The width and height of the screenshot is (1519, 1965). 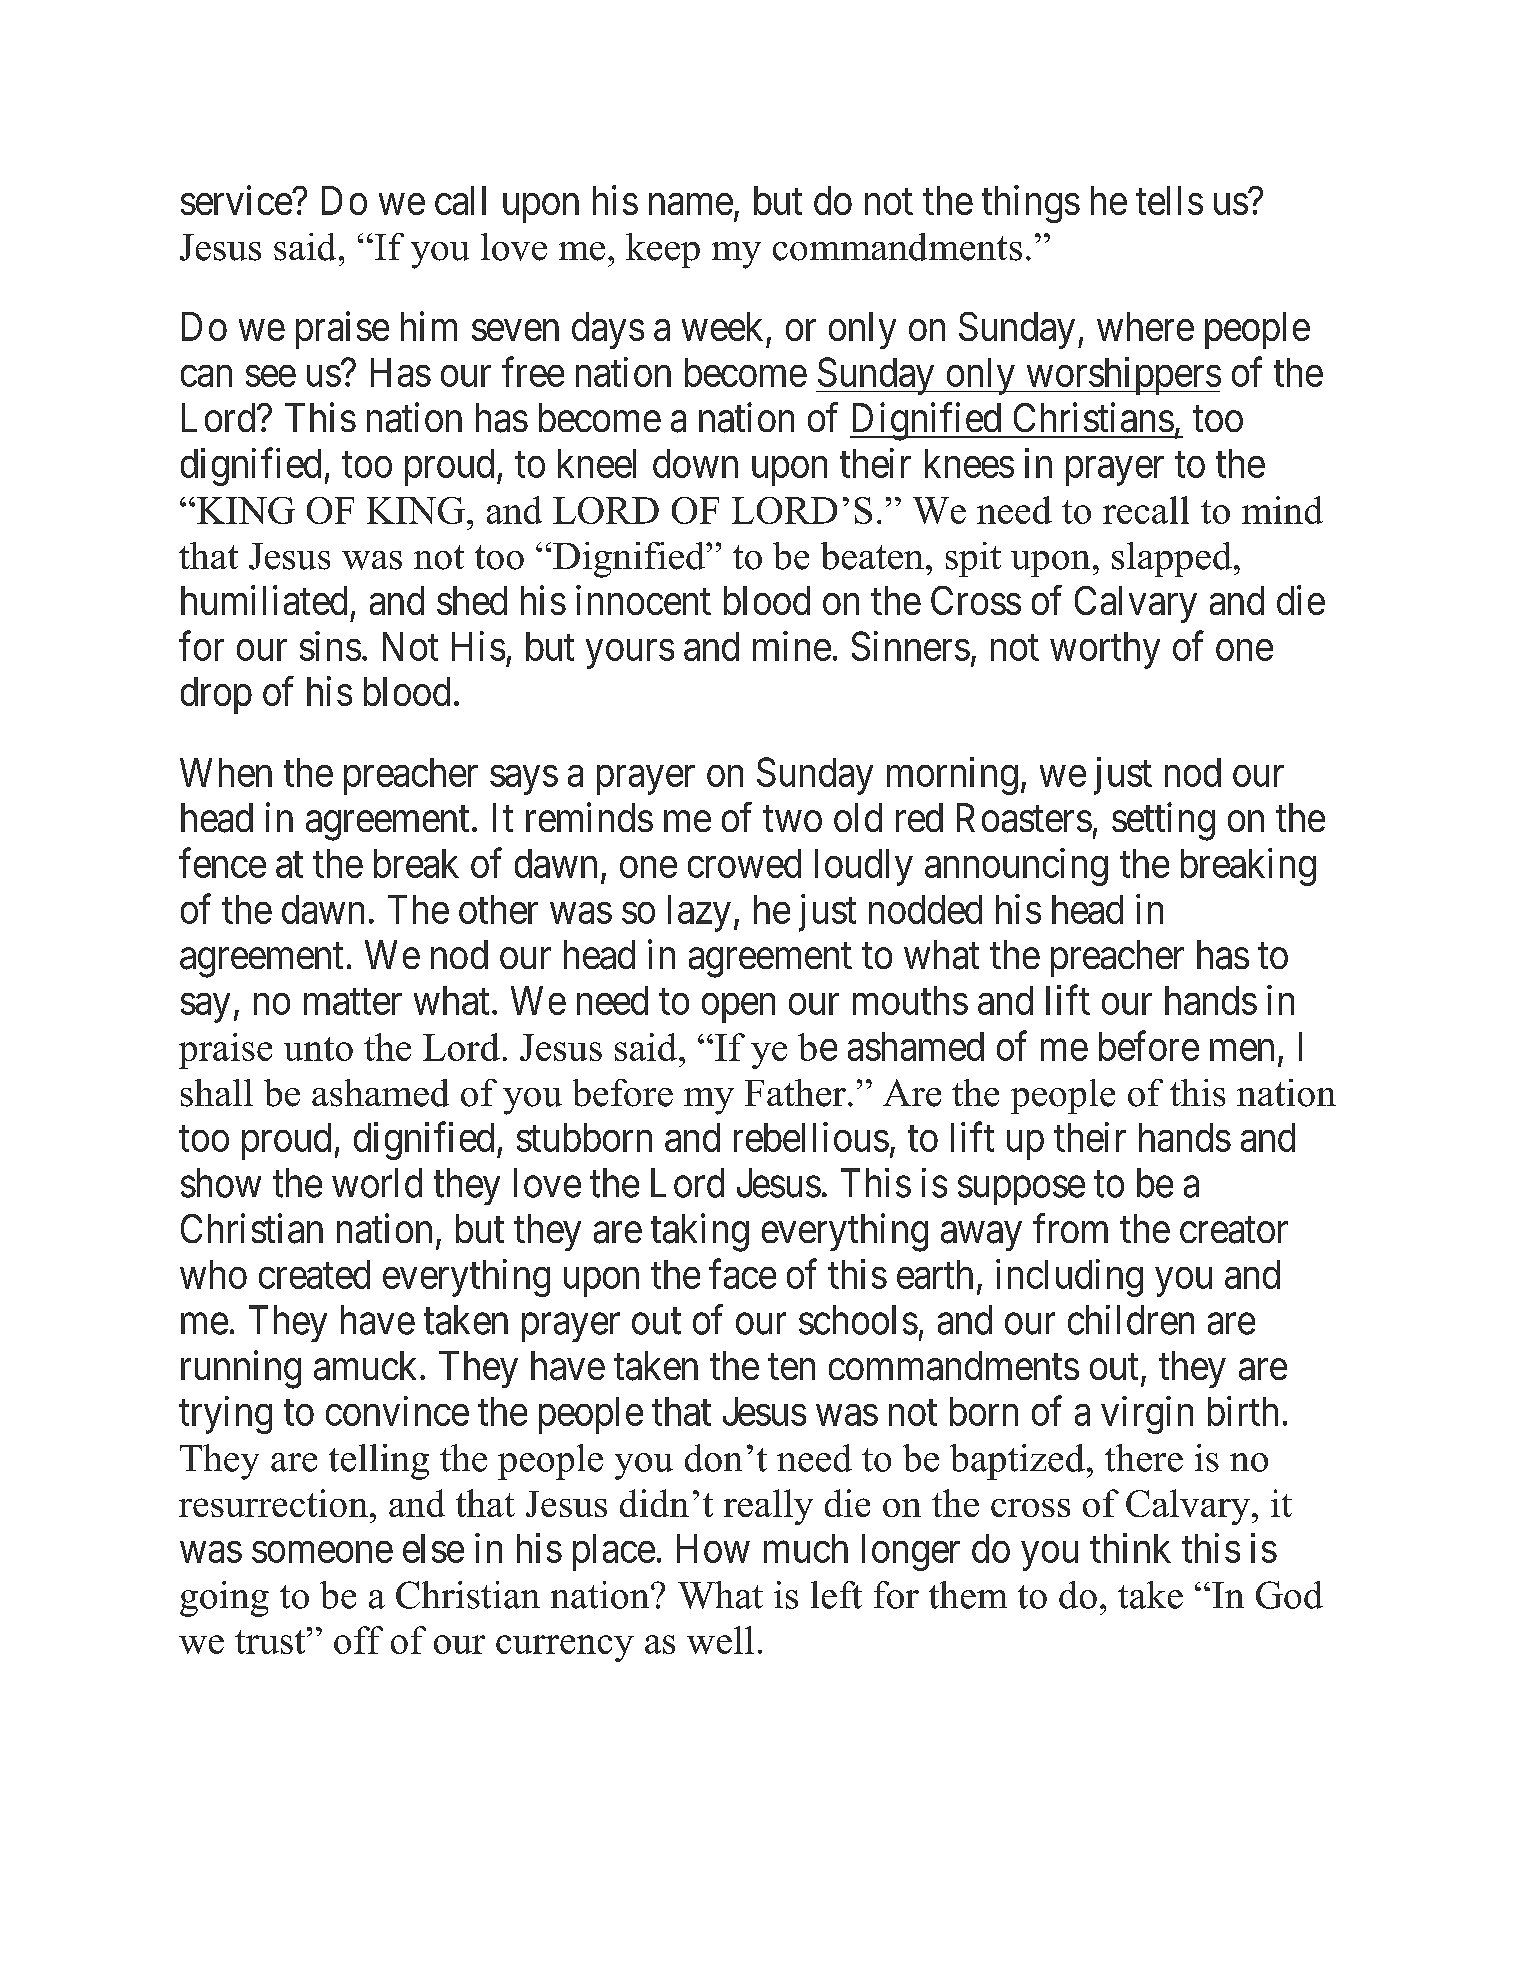 I want to click on off, so click(x=358, y=1640).
